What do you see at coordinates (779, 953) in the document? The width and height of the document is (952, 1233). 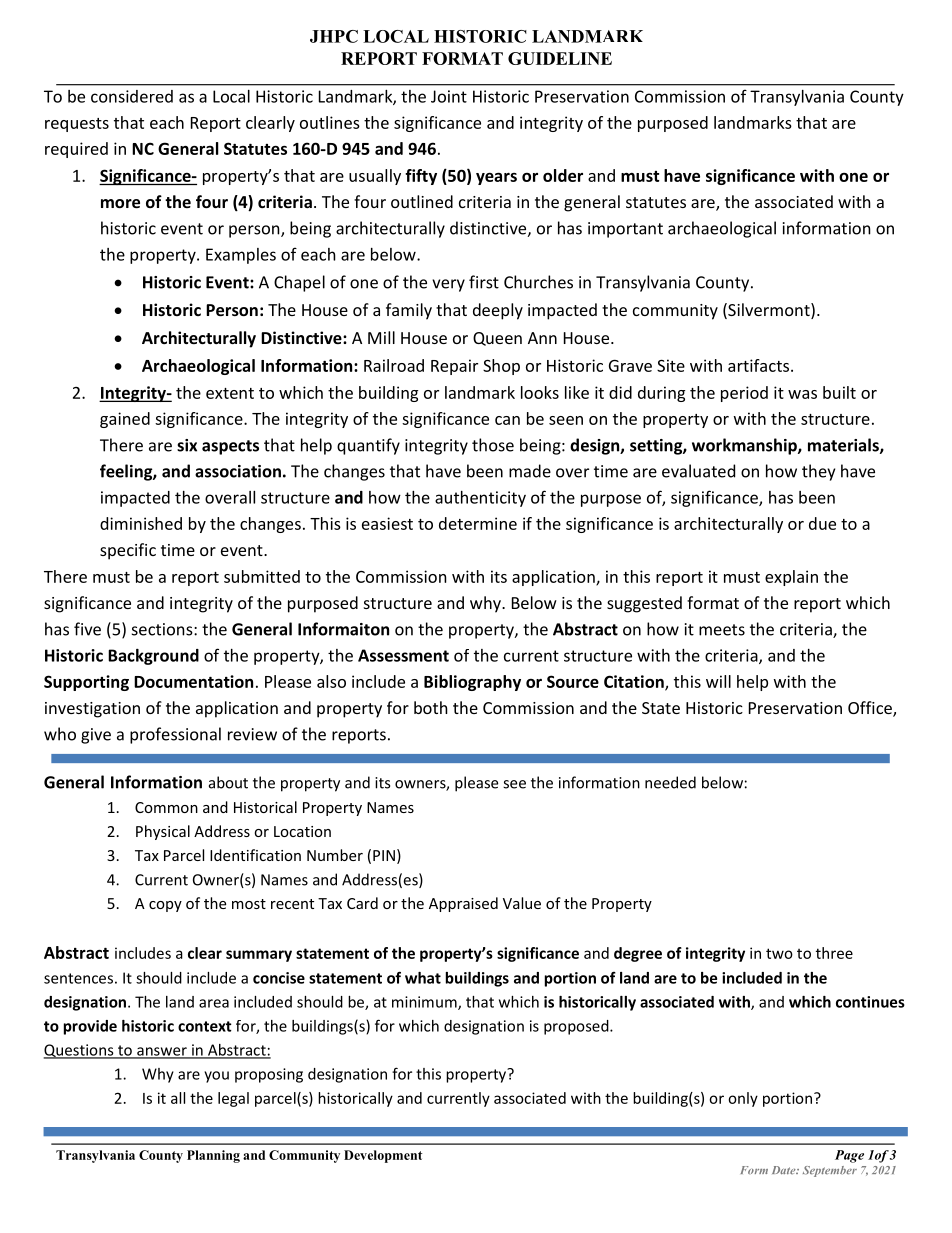 I see `two` at bounding box center [779, 953].
